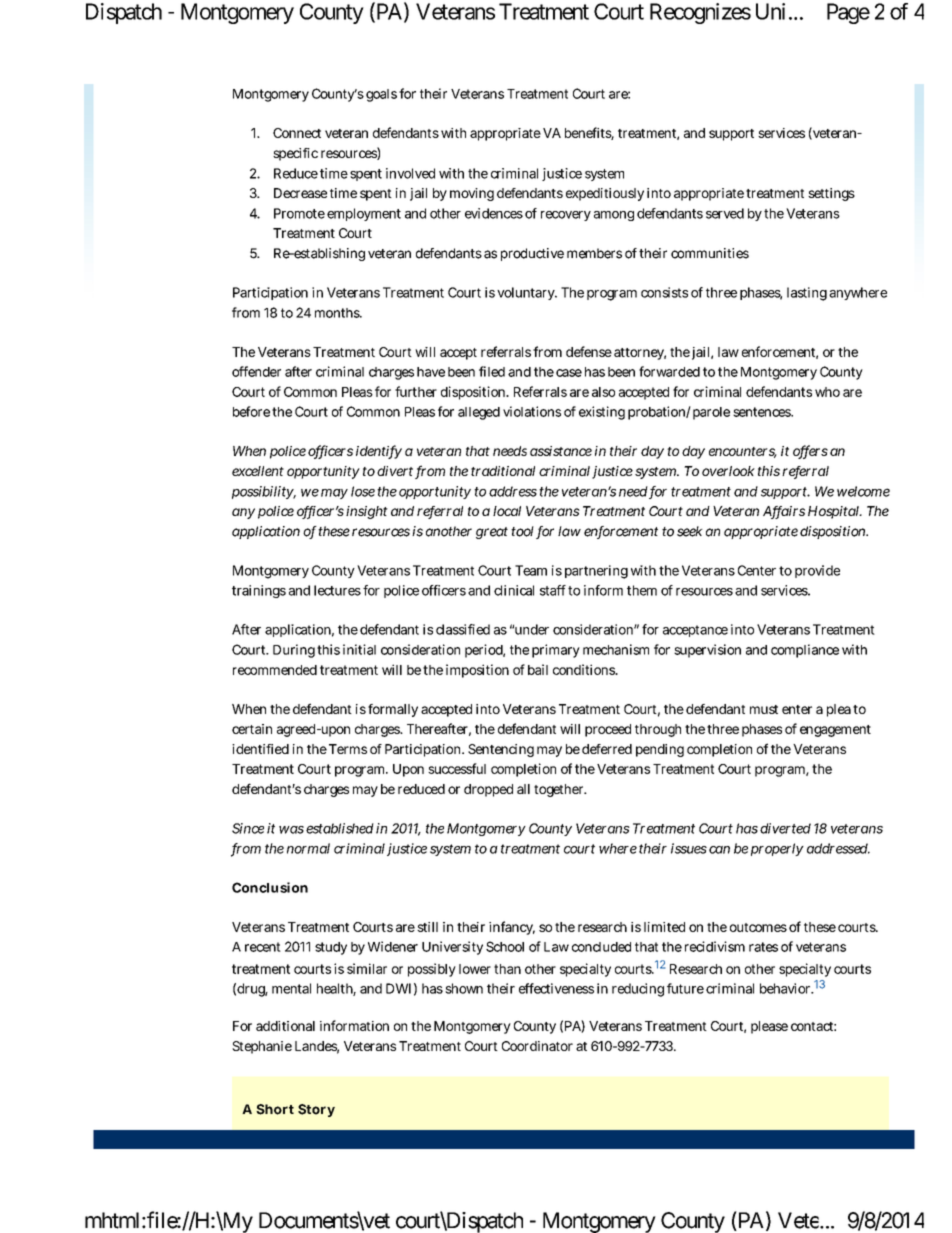 This screenshot has height=1233, width=952. Describe the element at coordinates (337, 590) in the screenshot. I see `lectures` at that location.
